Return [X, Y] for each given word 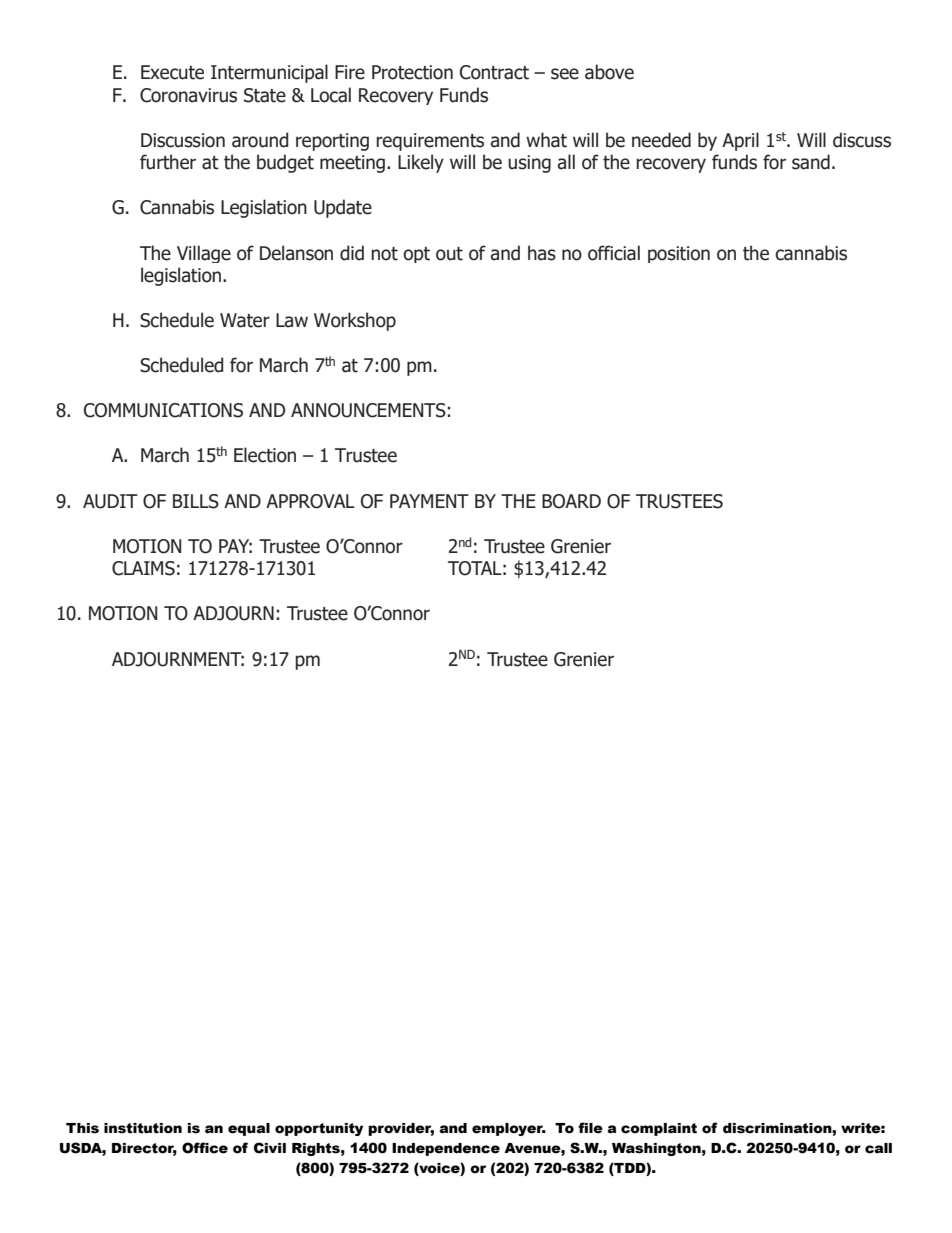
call [878, 1148]
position [679, 254]
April [740, 141]
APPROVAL [310, 501]
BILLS [196, 501]
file [590, 1128]
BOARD [571, 501]
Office [205, 1148]
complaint [659, 1129]
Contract [494, 72]
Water [245, 320]
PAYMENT [429, 501]
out [449, 254]
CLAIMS [143, 568]
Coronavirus [188, 95]
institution [143, 1128]
